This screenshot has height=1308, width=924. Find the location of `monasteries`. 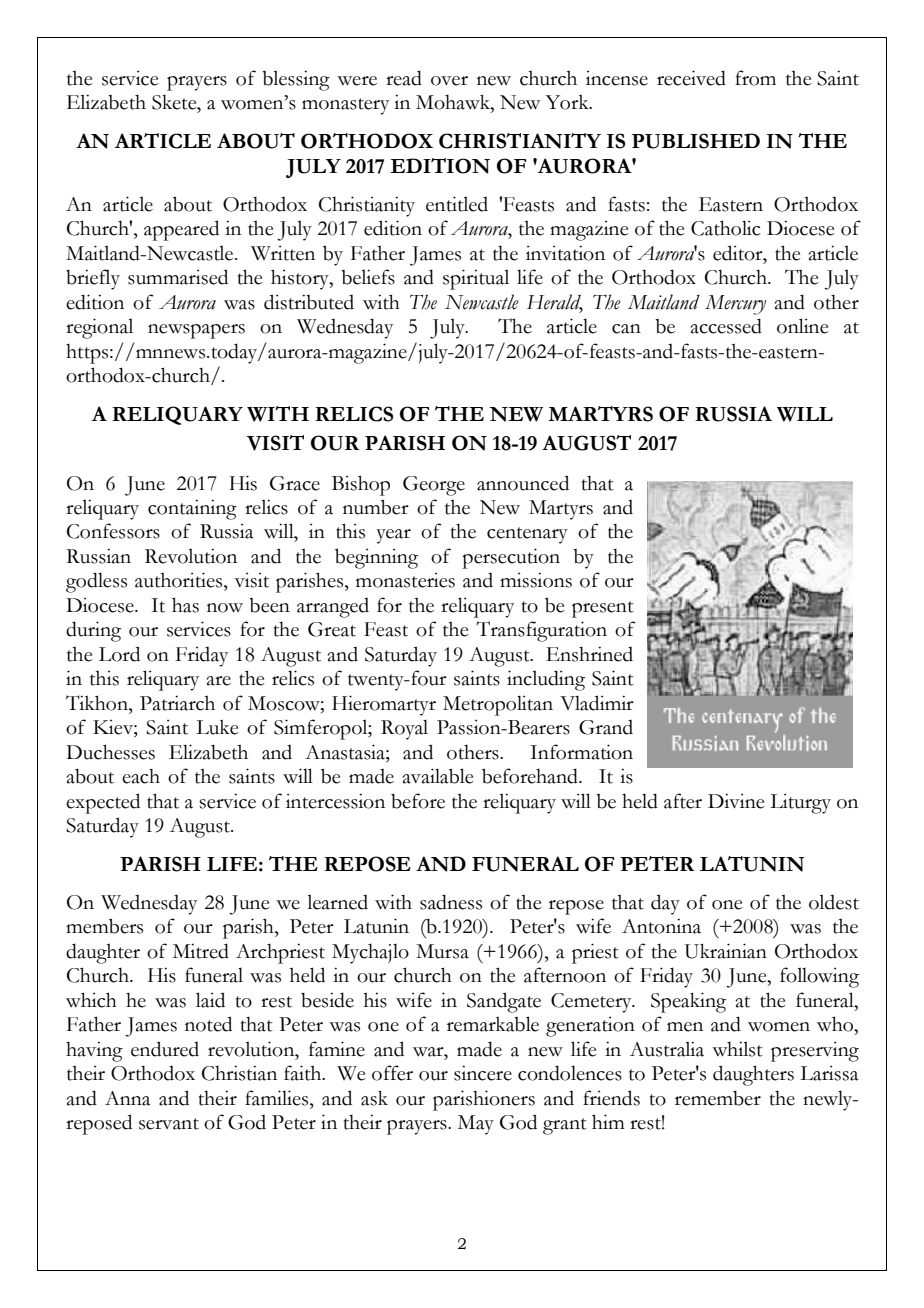

monasteries is located at coordinates (405, 580).
